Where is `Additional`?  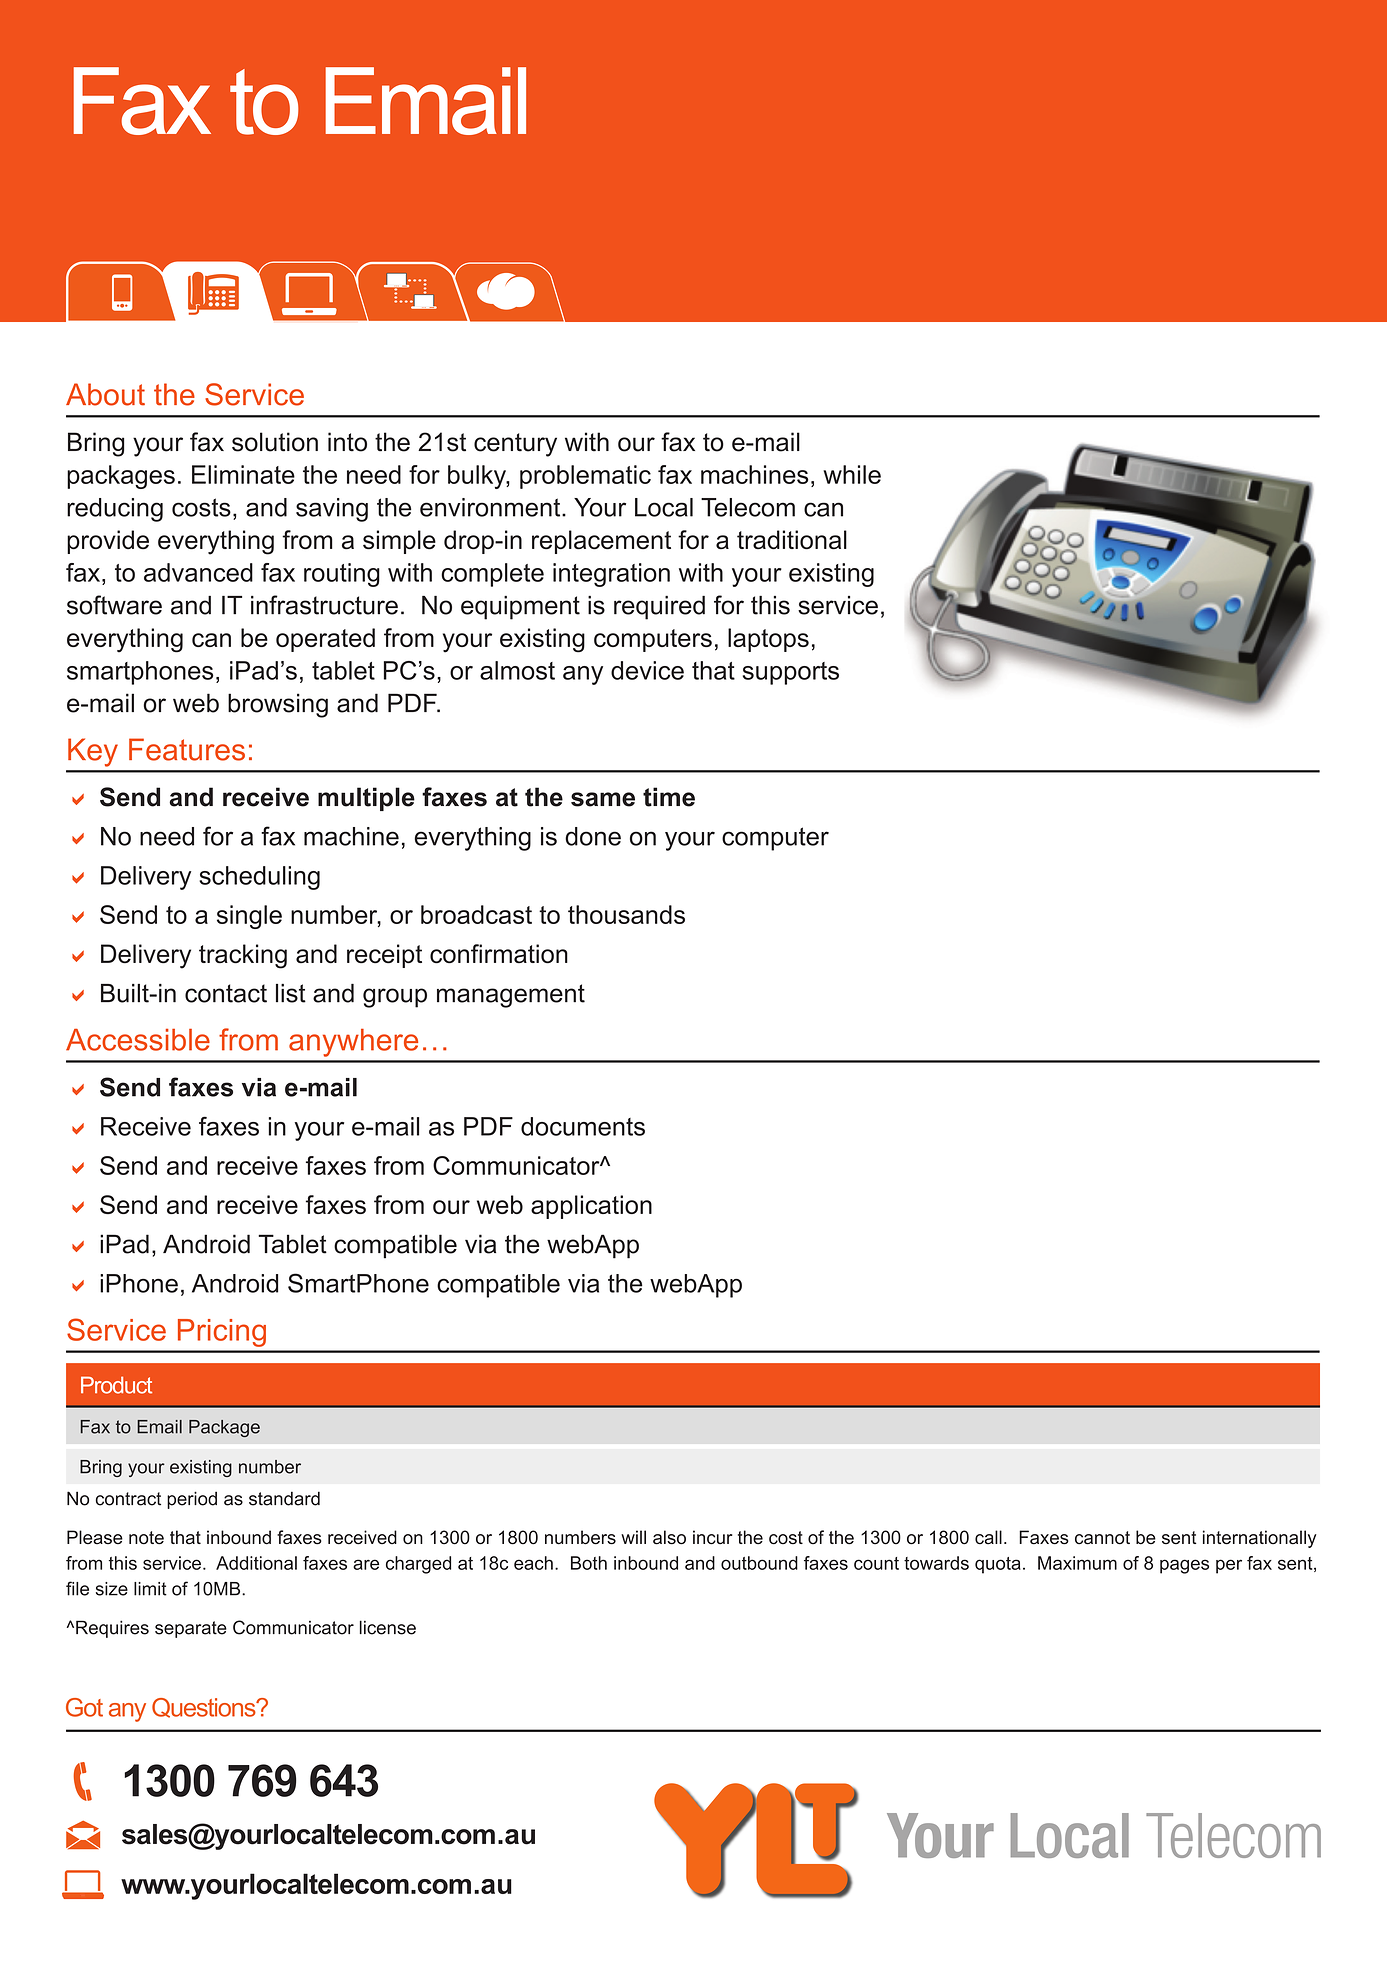 Additional is located at coordinates (256, 1563).
